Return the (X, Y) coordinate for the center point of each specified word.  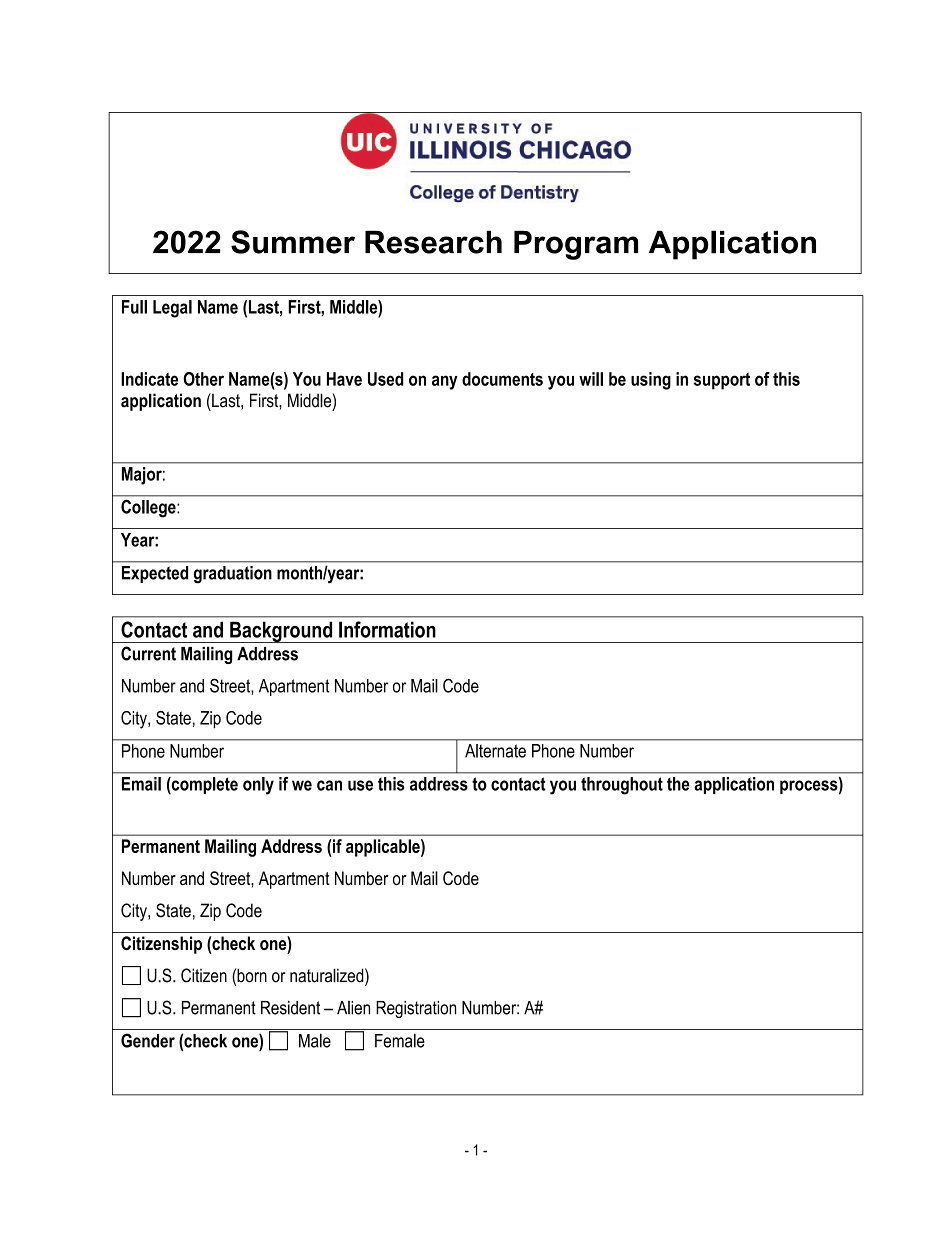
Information (387, 629)
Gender (148, 1040)
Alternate (495, 751)
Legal (172, 309)
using (651, 381)
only (258, 786)
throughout (622, 786)
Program (576, 245)
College (149, 508)
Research (433, 242)
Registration (416, 1009)
